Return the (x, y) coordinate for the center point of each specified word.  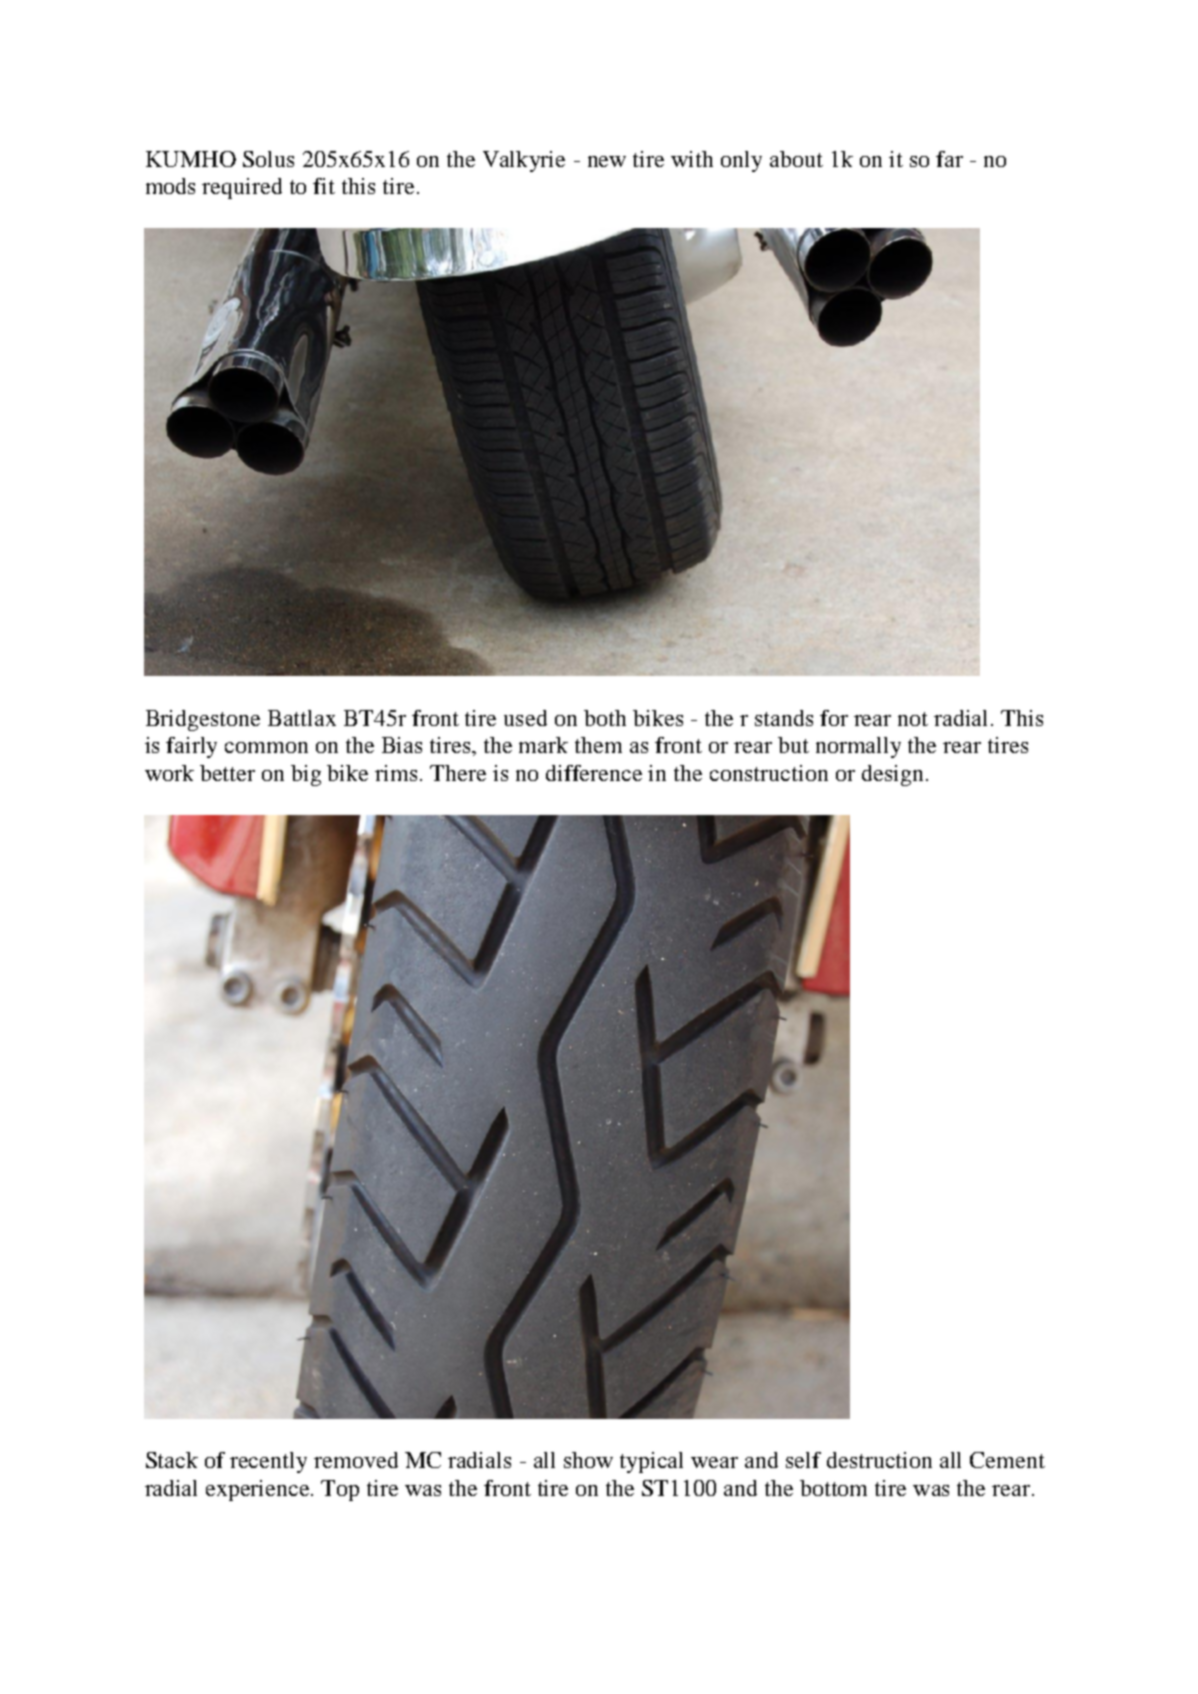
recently (268, 1462)
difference (594, 773)
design (892, 775)
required (242, 188)
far (949, 159)
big (306, 775)
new (607, 161)
